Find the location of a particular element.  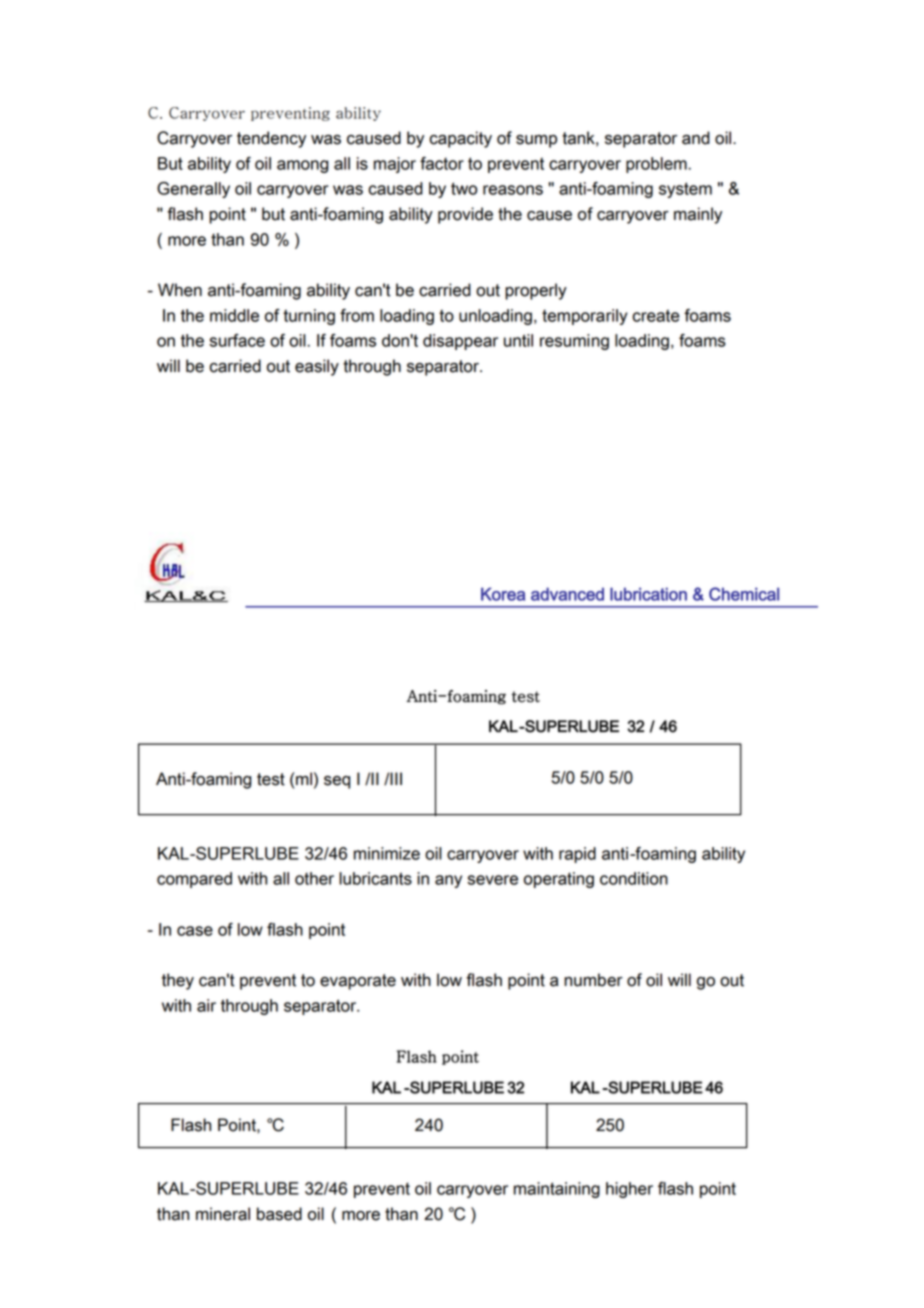

surface is located at coordinates (237, 340).
